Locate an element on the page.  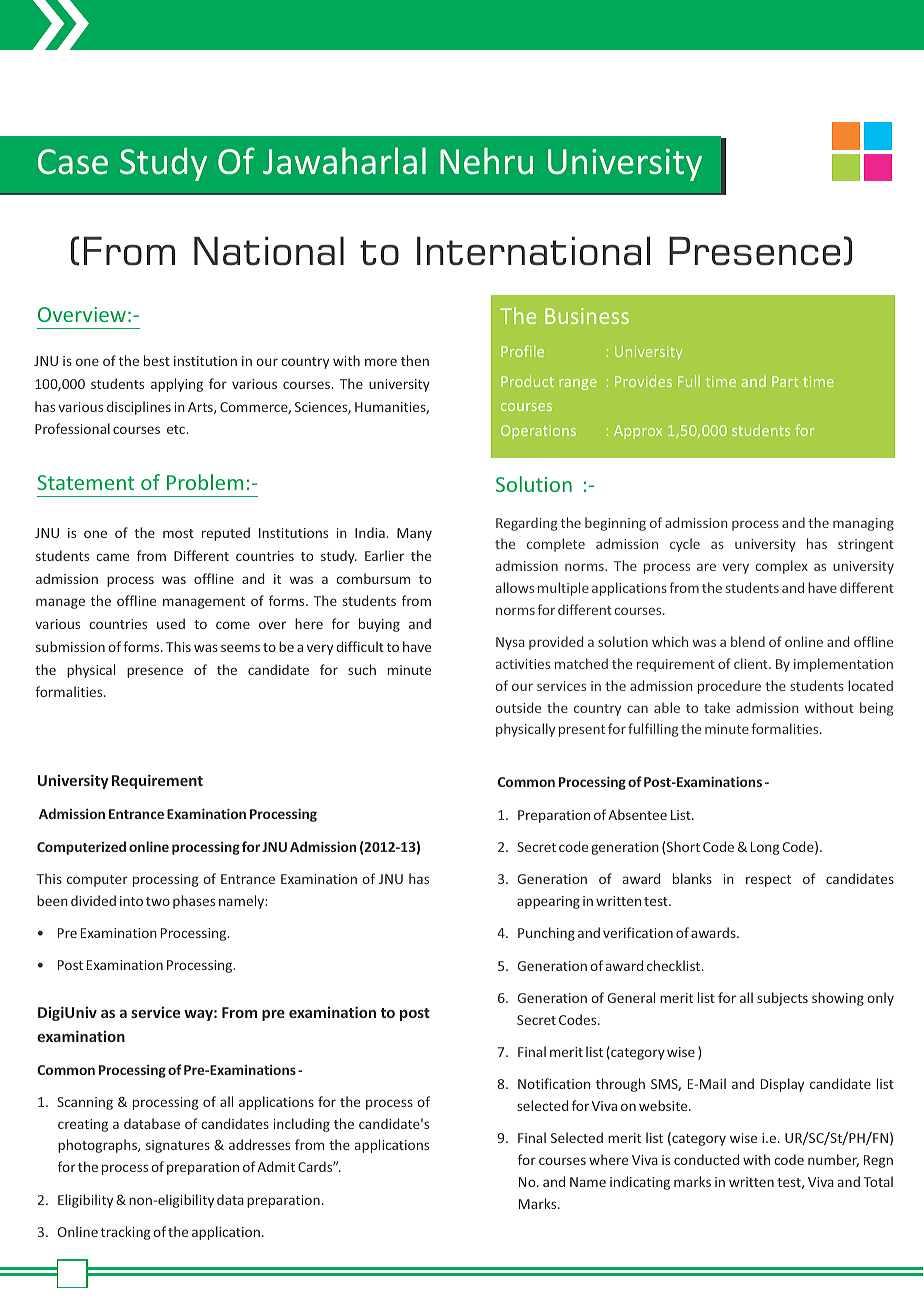
indicating is located at coordinates (640, 1183).
